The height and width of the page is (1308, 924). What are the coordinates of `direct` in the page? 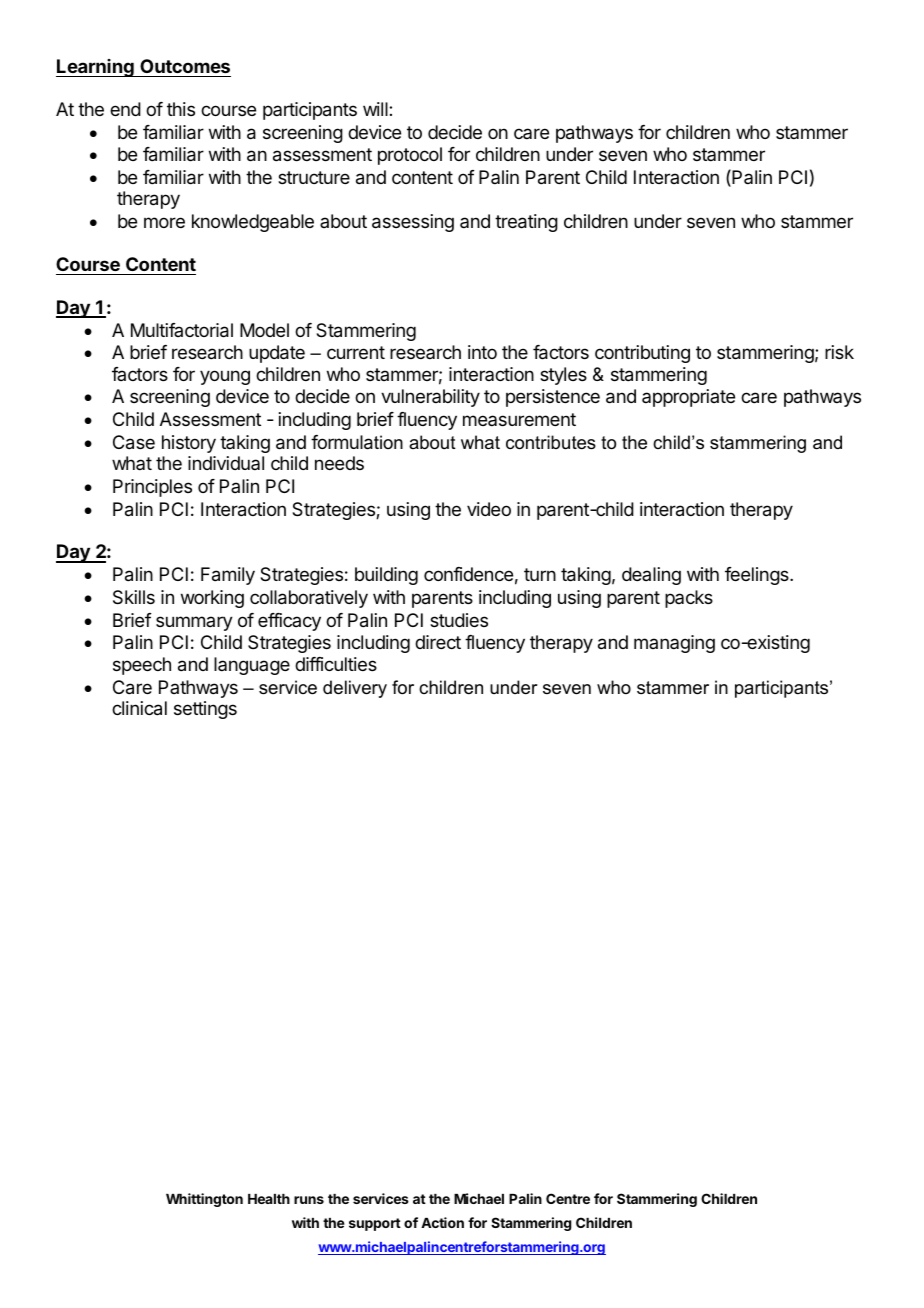 It's located at (438, 642).
